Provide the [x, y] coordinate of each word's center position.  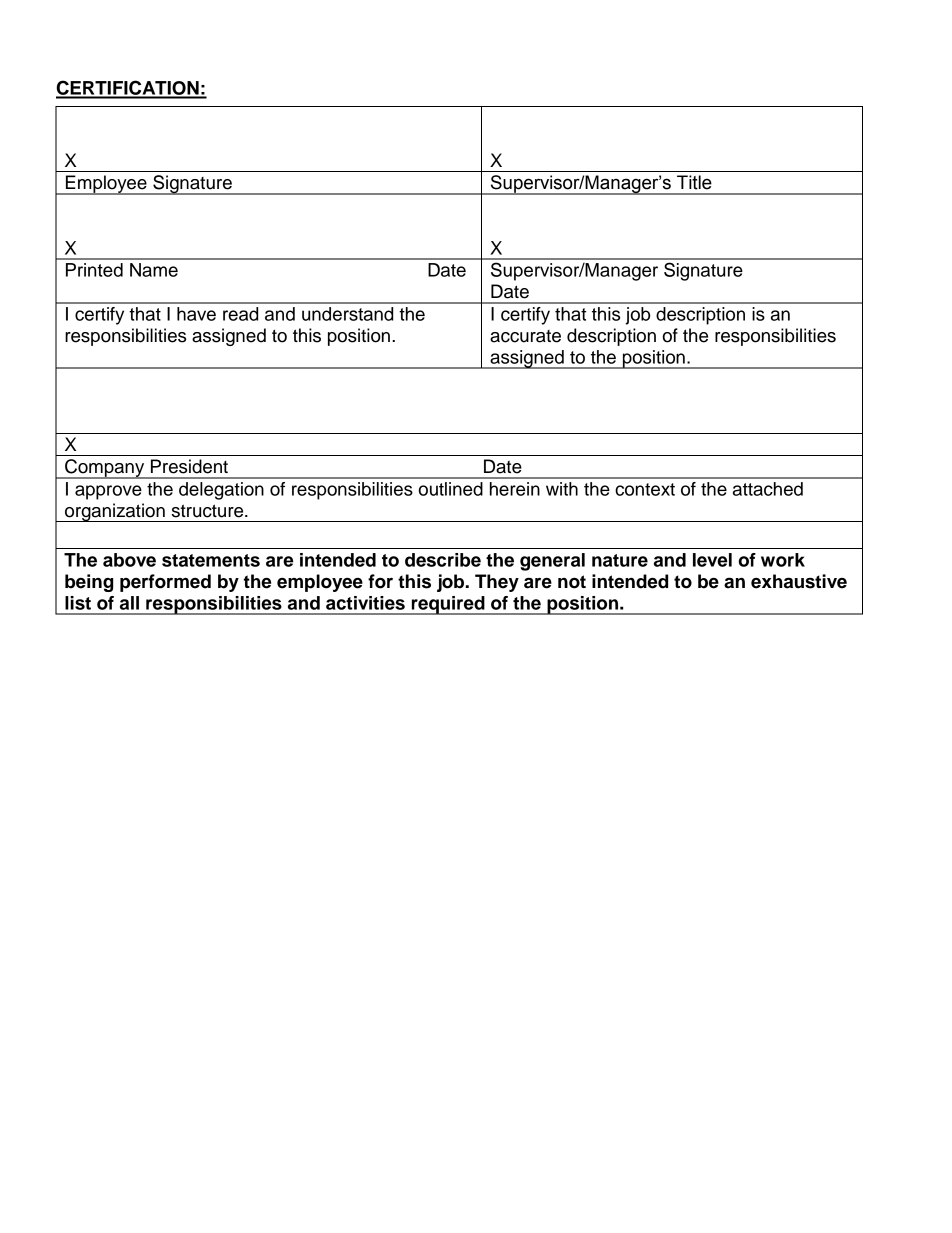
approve [108, 492]
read [240, 314]
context [645, 489]
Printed [94, 270]
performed [165, 583]
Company [105, 469]
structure [209, 511]
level [712, 560]
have [196, 314]
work [783, 560]
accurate [525, 336]
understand [347, 314]
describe [443, 560]
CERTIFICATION [128, 89]
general [552, 562]
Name [154, 270]
